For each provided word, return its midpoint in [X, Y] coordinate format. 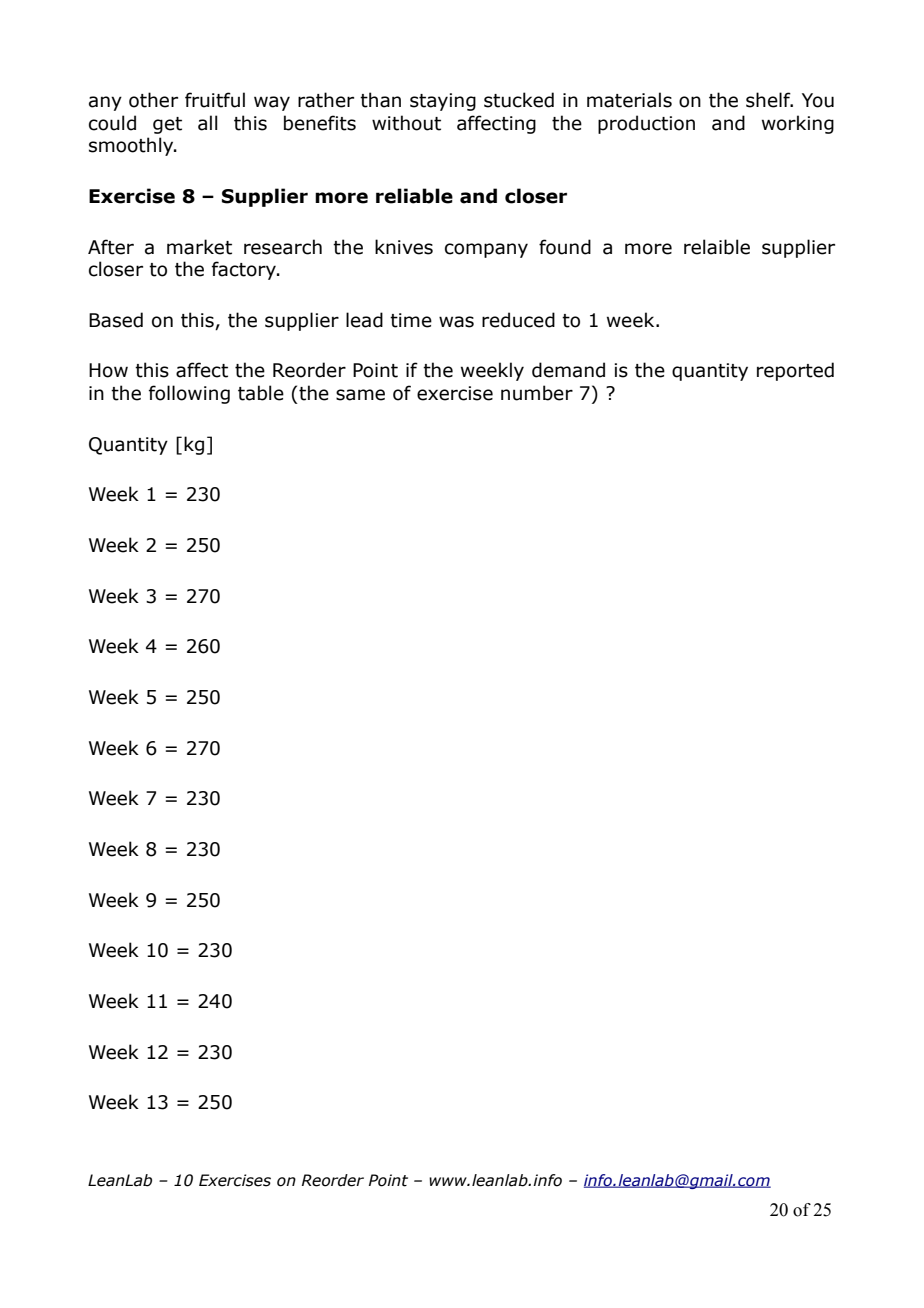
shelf [769, 100]
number [537, 393]
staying [443, 102]
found [565, 247]
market [199, 247]
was [456, 322]
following [189, 394]
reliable [414, 196]
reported [795, 371]
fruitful [215, 100]
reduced [518, 320]
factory [245, 270]
